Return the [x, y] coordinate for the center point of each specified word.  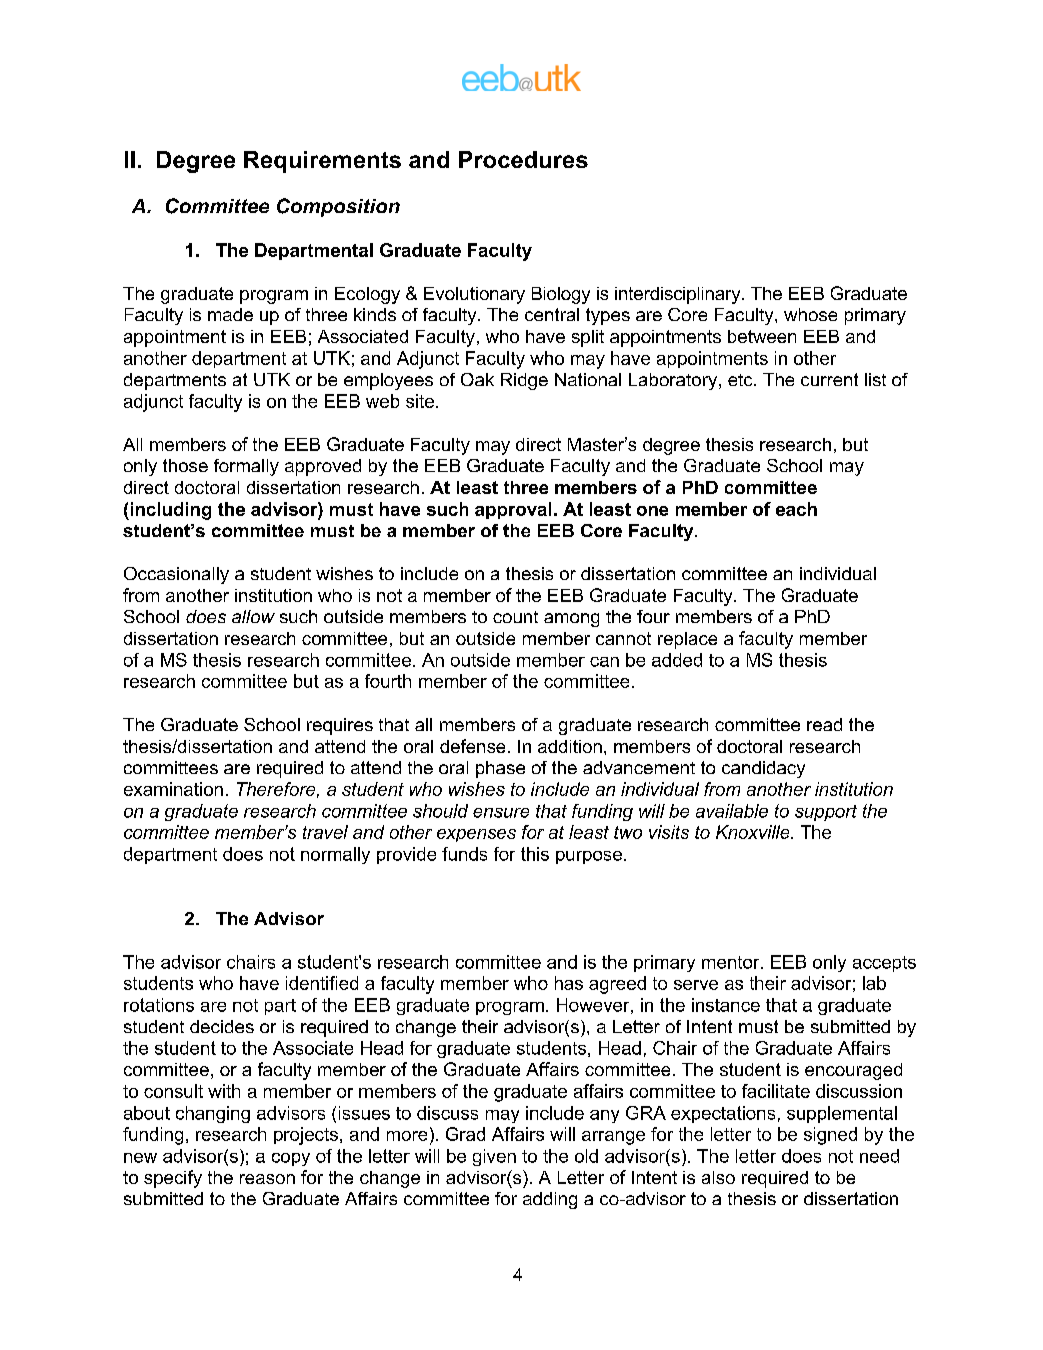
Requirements [322, 162]
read [824, 724]
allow [253, 616]
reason [267, 1179]
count [515, 617]
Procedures [523, 159]
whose [810, 314]
